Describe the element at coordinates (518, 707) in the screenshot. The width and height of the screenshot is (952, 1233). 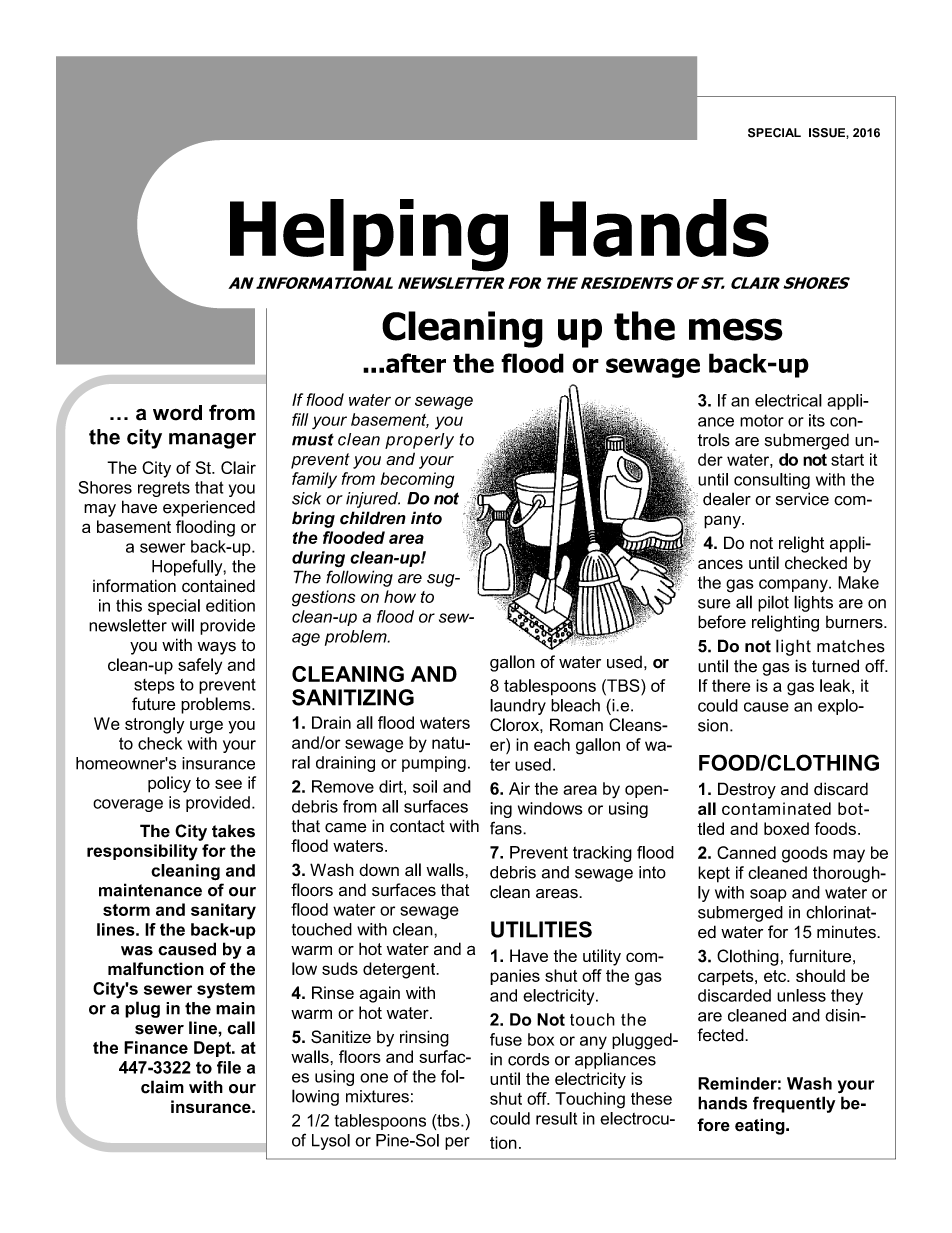
I see `laundry` at that location.
